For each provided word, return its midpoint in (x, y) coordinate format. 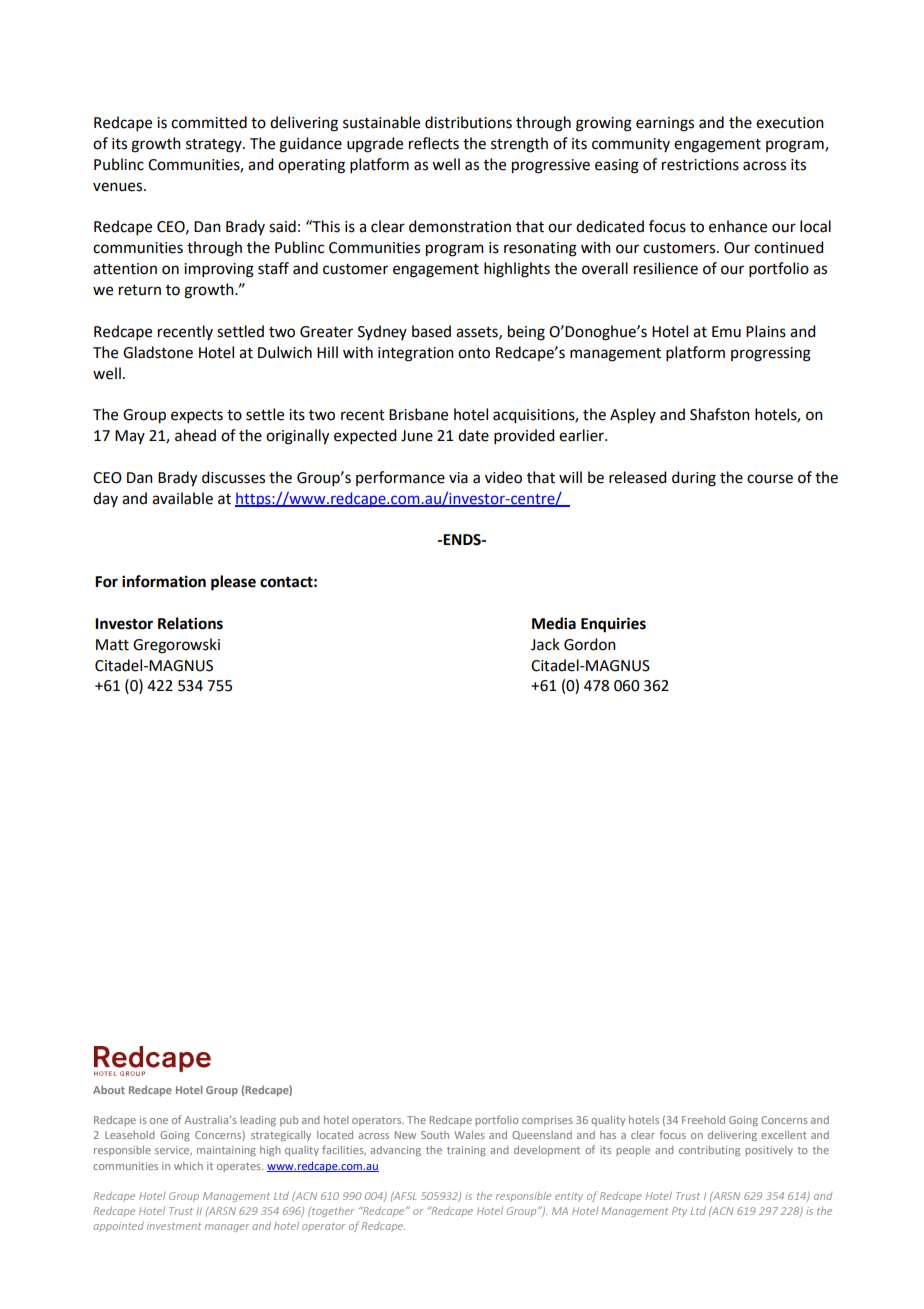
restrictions (700, 165)
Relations (190, 623)
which (188, 1166)
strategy (215, 146)
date (473, 435)
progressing (771, 354)
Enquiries (613, 625)
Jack (545, 644)
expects (197, 416)
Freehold (703, 1120)
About (109, 1090)
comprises (547, 1121)
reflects (434, 143)
